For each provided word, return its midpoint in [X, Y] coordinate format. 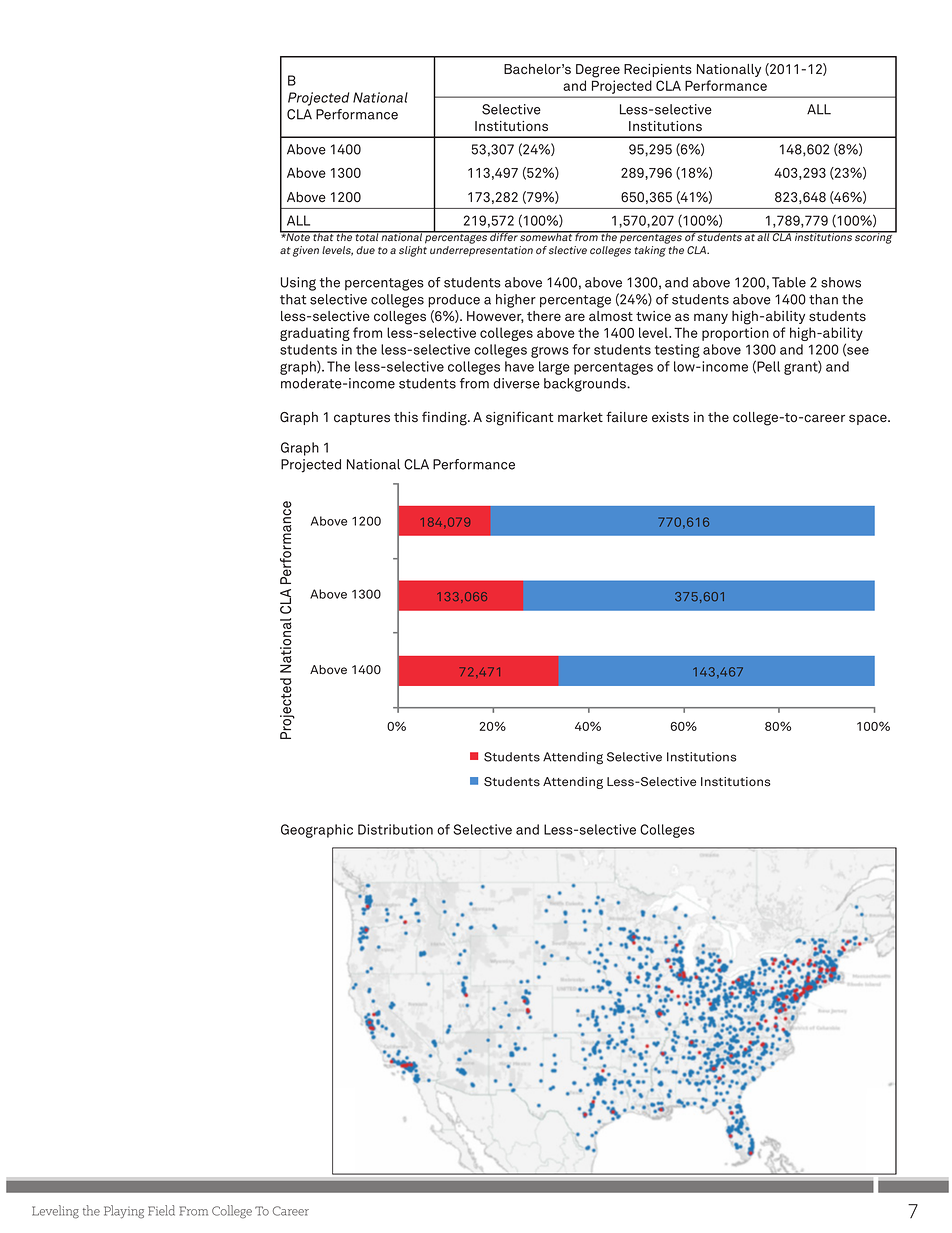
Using [298, 284]
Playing [124, 1212]
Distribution [395, 829]
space [869, 419]
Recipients [658, 70]
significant [519, 418]
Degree [598, 71]
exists [670, 417]
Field [161, 1210]
